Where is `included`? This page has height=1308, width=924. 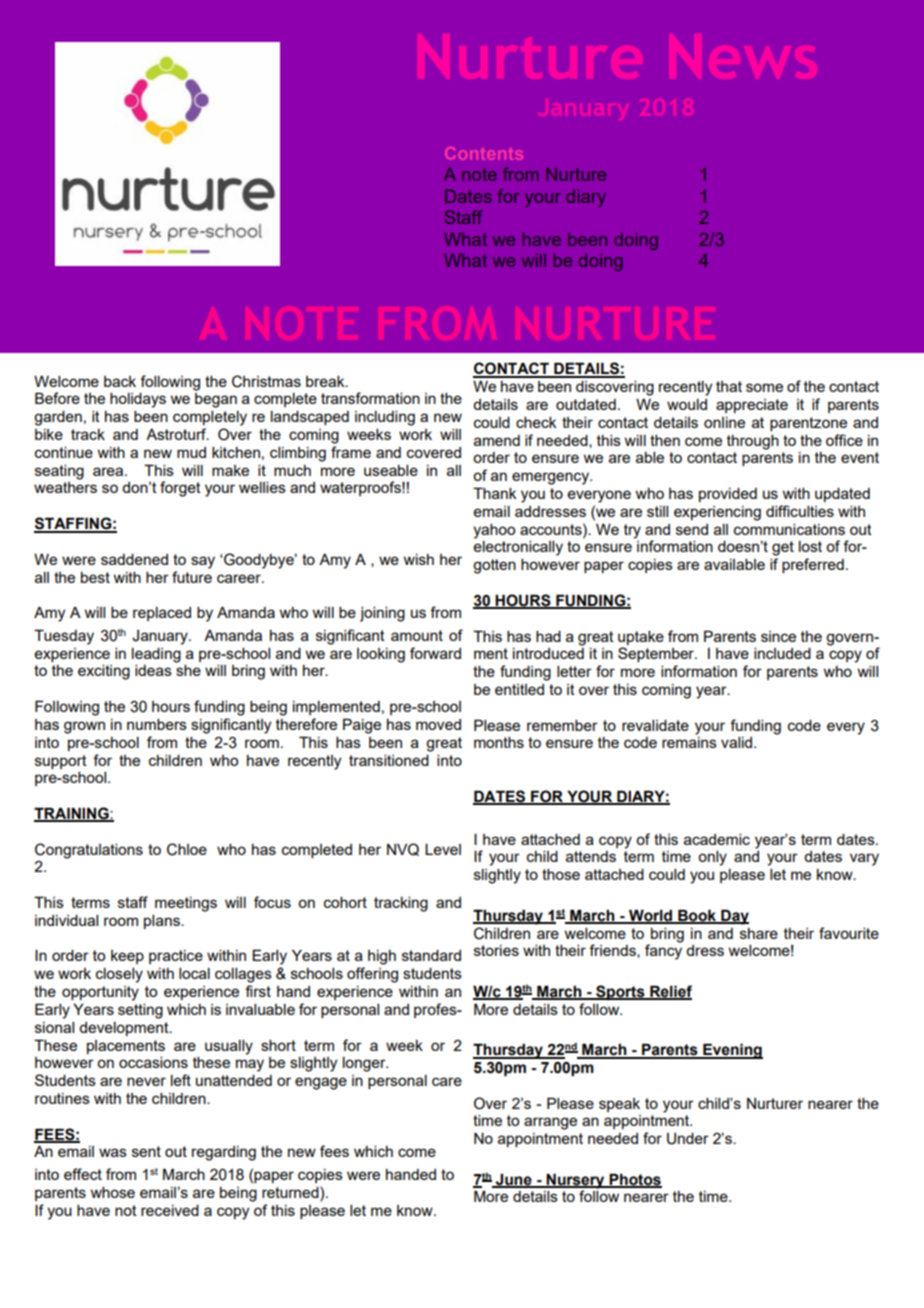 included is located at coordinates (782, 653).
